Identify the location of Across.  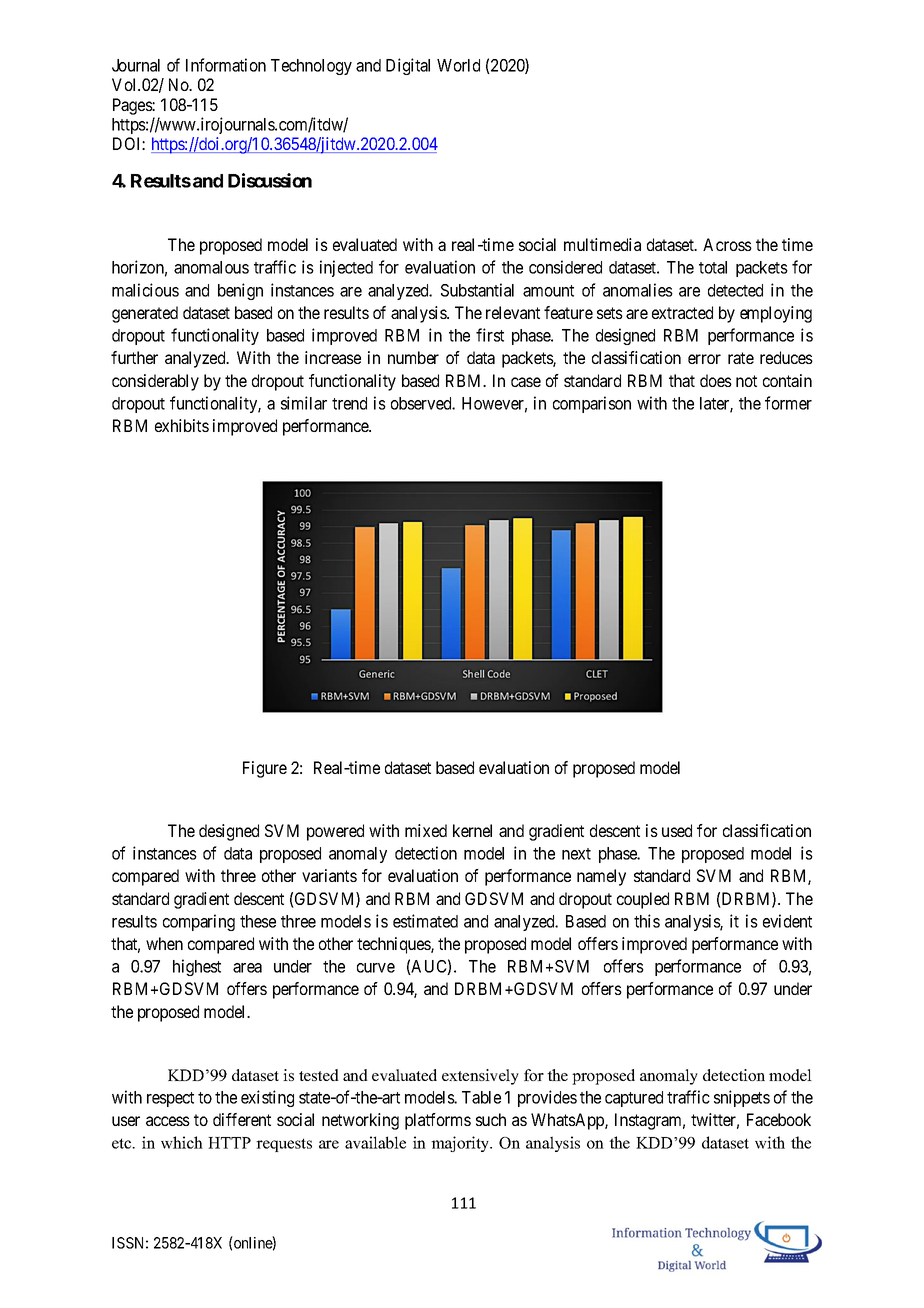
(727, 244).
